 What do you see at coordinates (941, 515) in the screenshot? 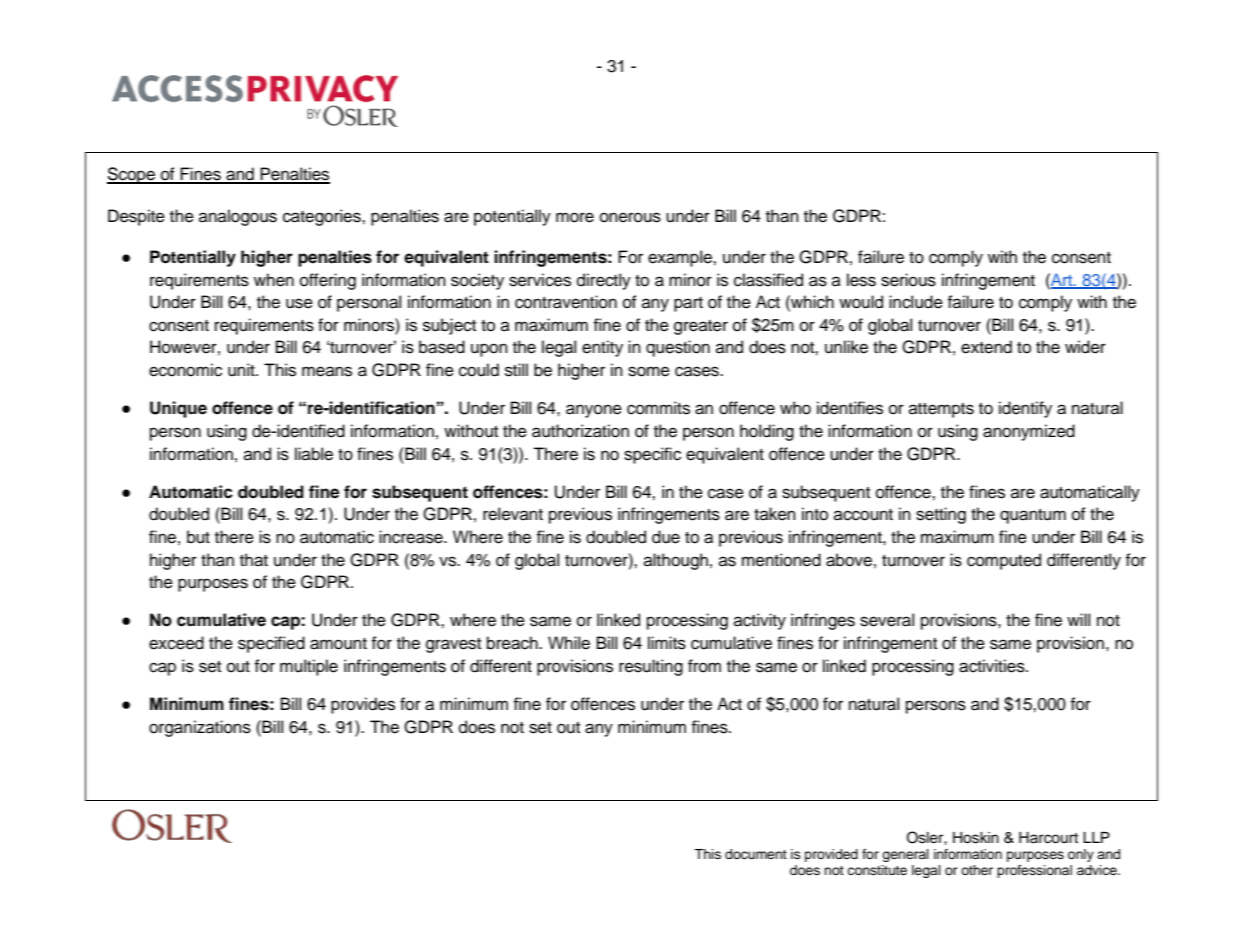
I see `setting` at bounding box center [941, 515].
